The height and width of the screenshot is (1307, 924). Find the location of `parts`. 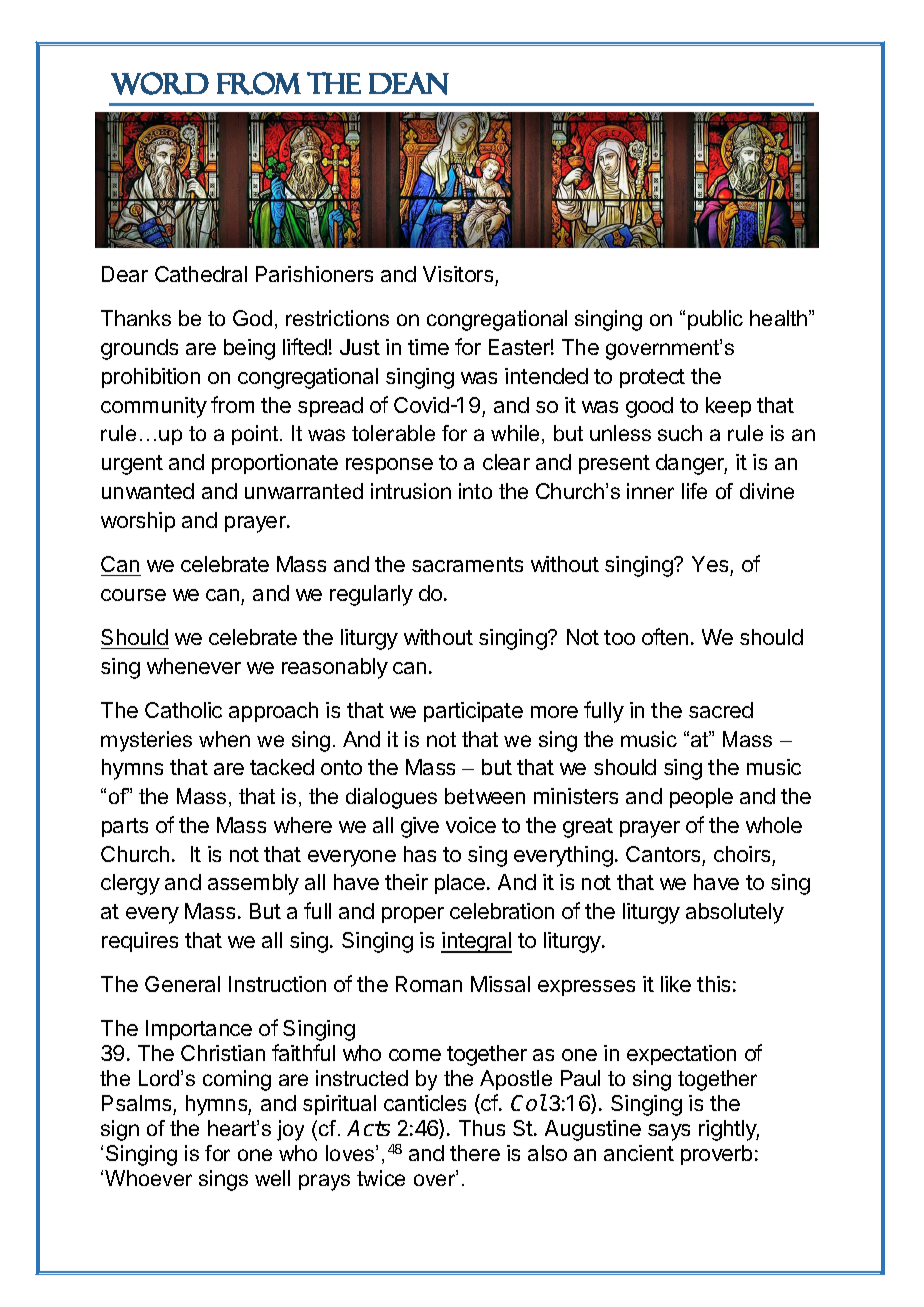

parts is located at coordinates (125, 827).
